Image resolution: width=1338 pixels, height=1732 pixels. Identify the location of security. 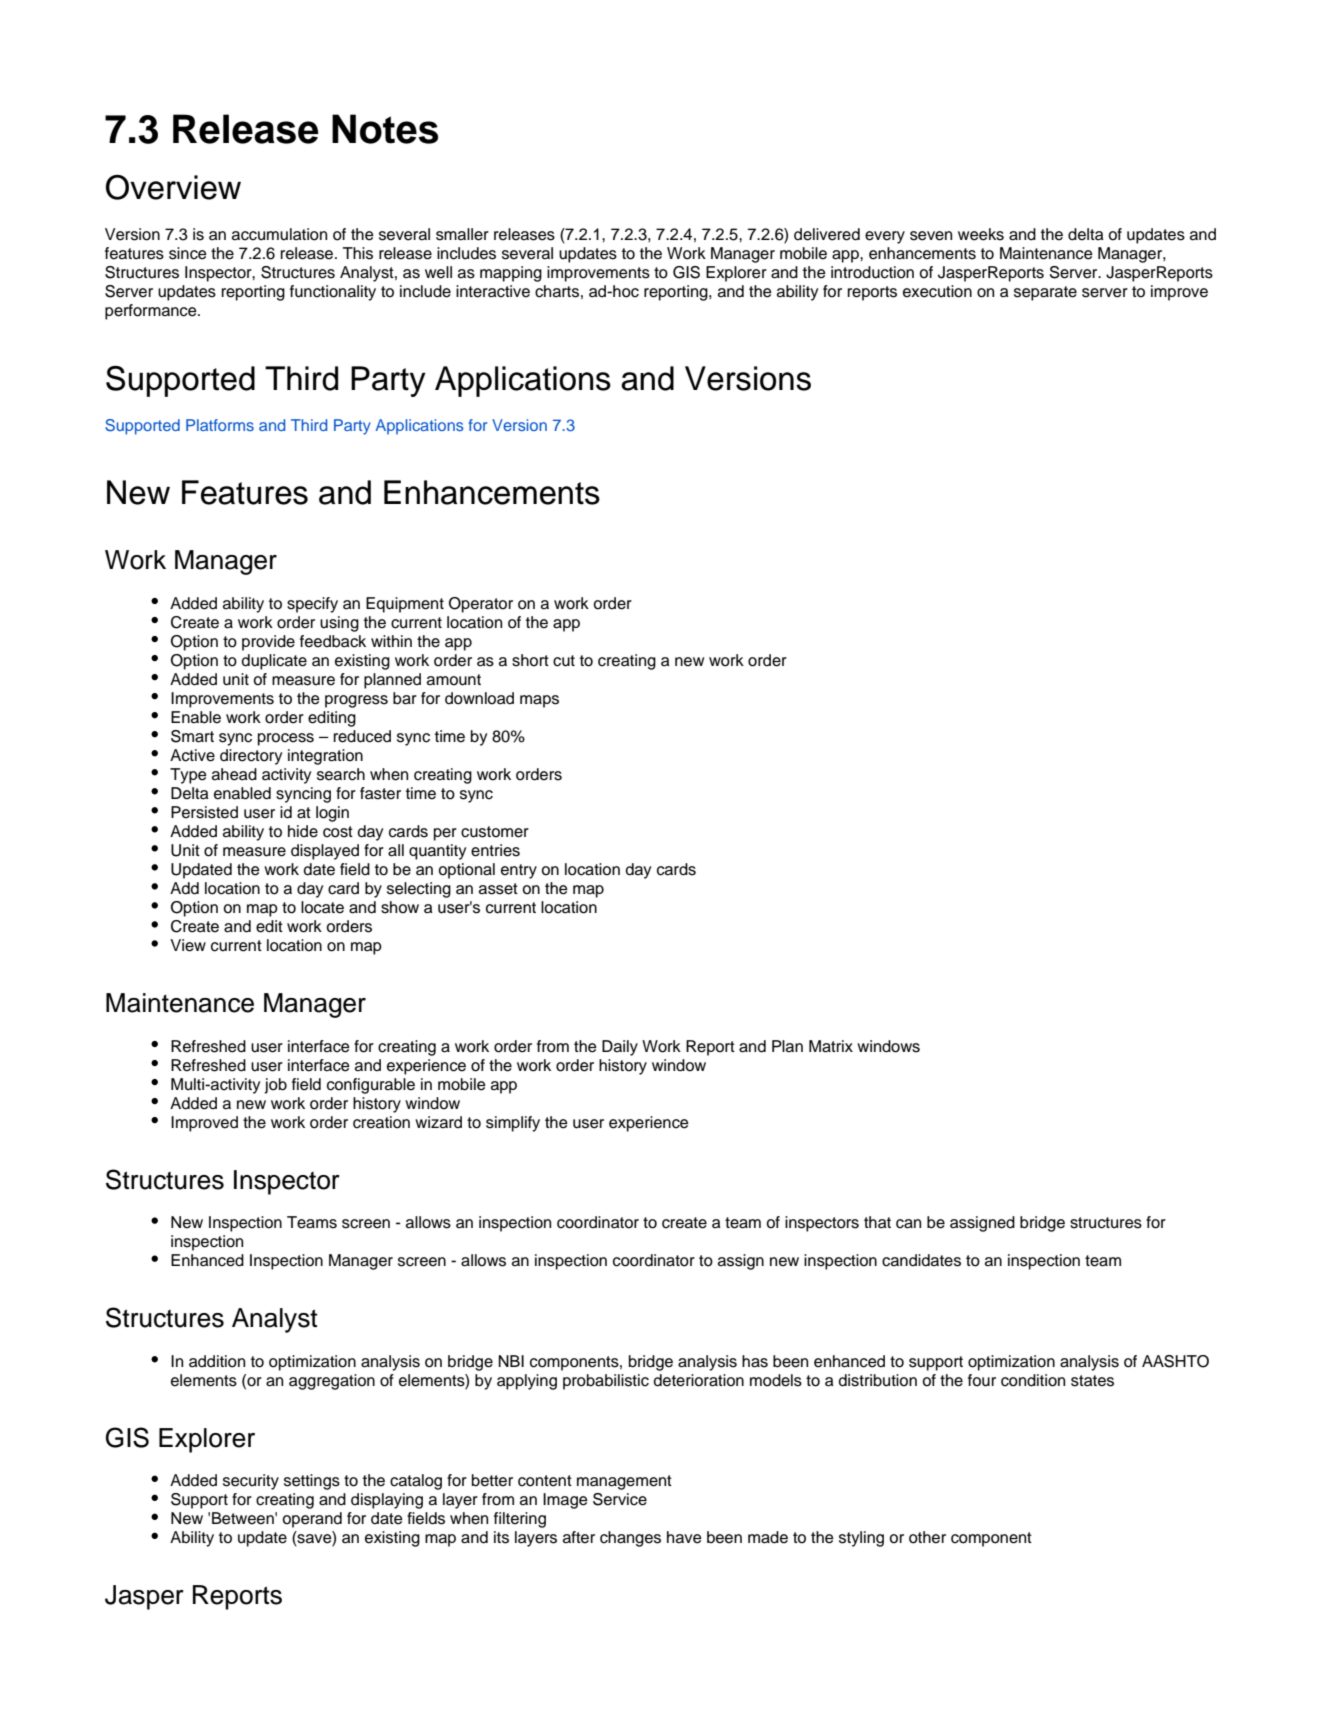
(251, 1482).
